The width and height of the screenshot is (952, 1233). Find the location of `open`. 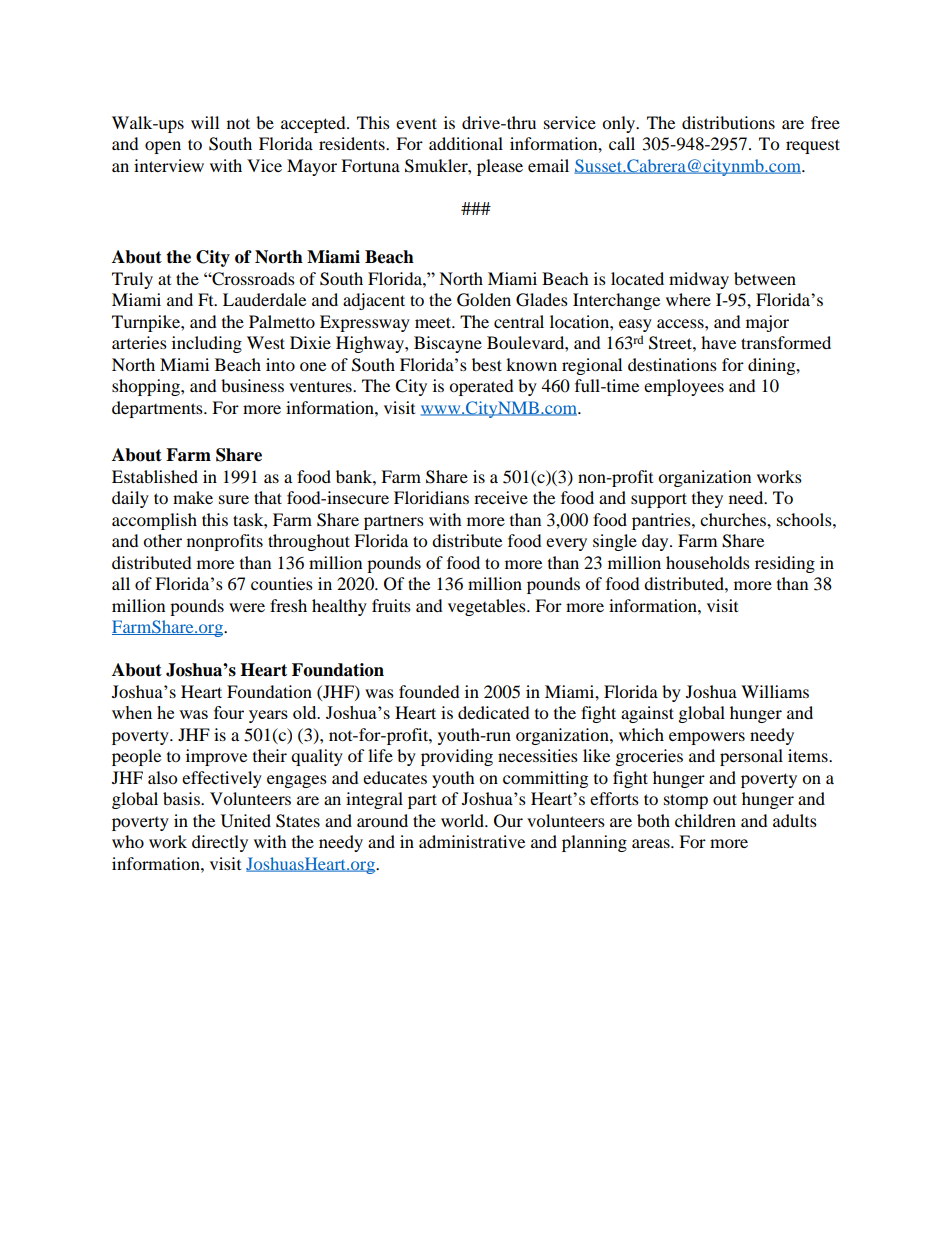

open is located at coordinates (163, 147).
